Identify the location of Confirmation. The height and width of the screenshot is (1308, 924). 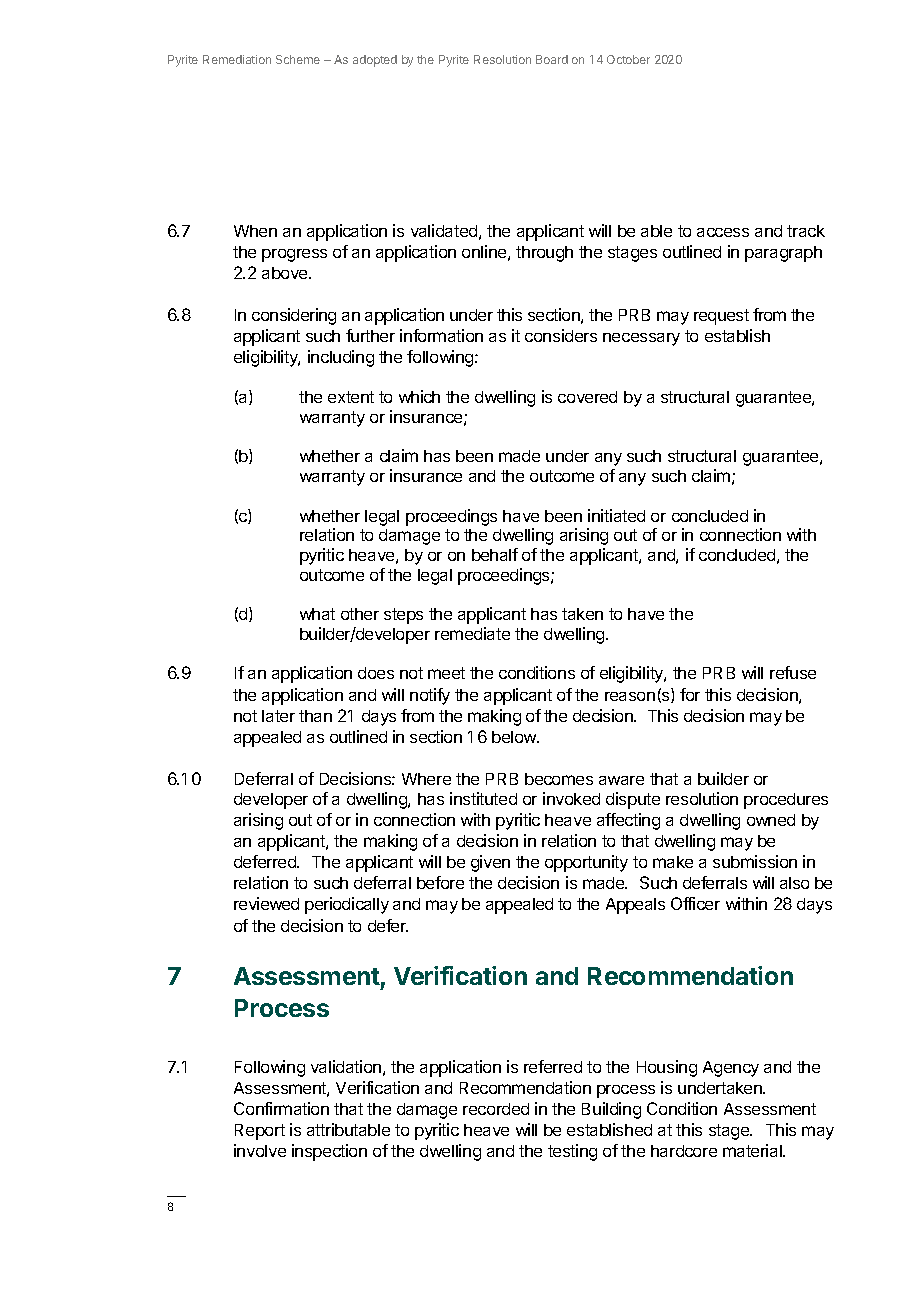
(281, 1108).
